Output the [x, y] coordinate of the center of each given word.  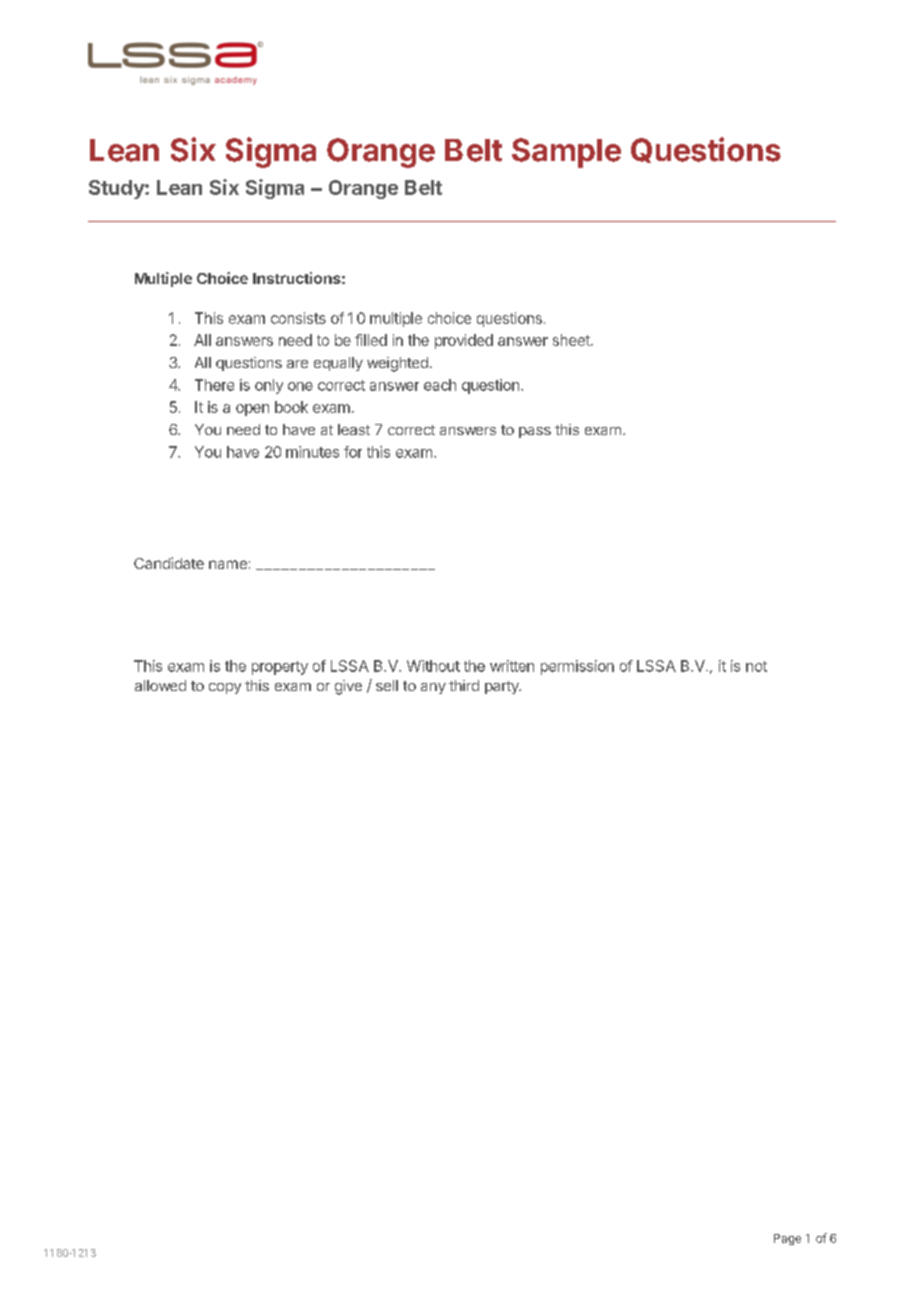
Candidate [169, 563]
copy [225, 688]
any [433, 688]
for [353, 452]
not [756, 666]
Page [787, 1239]
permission [577, 667]
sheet [572, 340]
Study [117, 189]
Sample [566, 153]
